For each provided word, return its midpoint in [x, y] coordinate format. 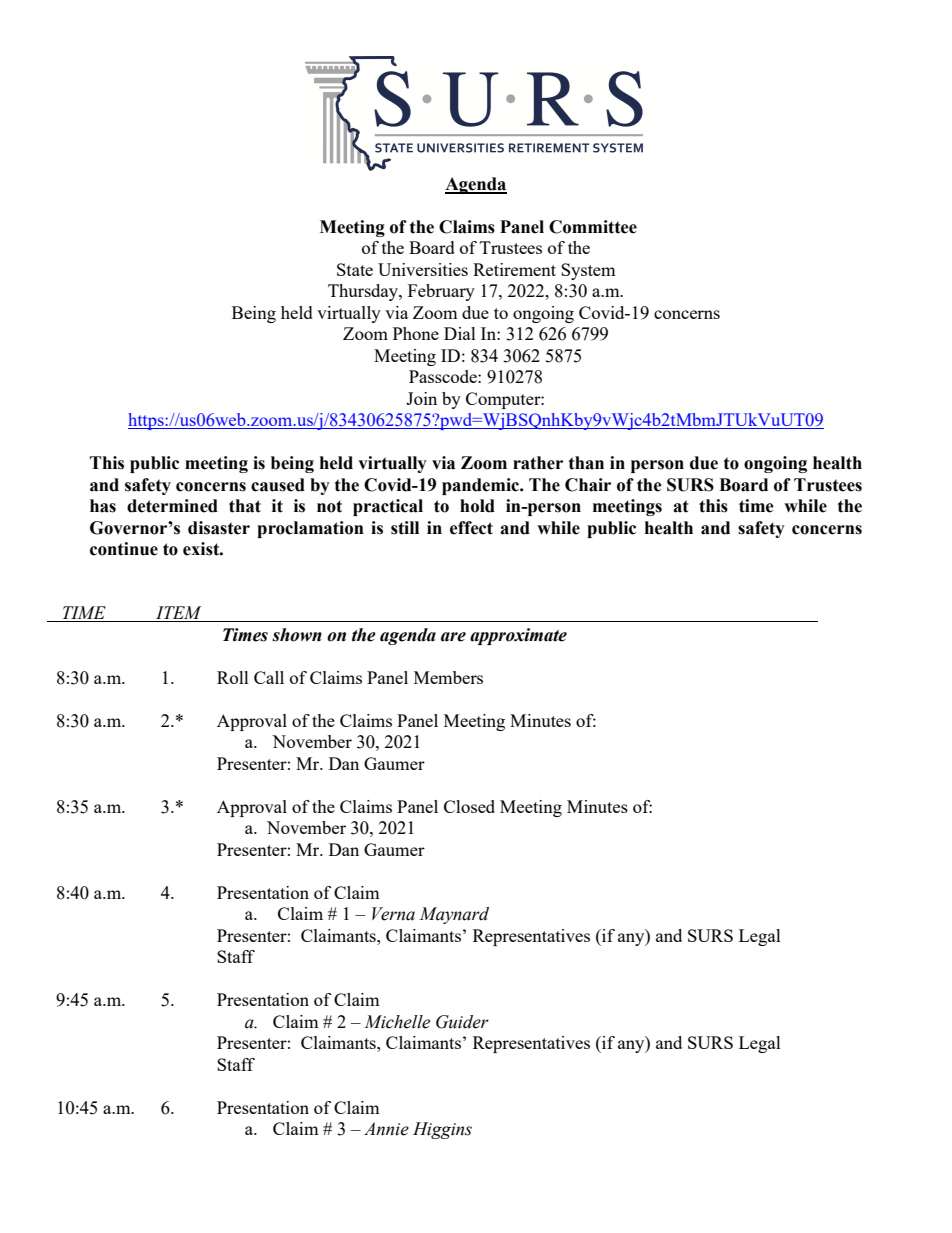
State [355, 269]
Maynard [454, 915]
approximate [518, 636]
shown [297, 635]
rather [538, 463]
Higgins [442, 1130]
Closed [469, 806]
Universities [423, 269]
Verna [393, 914]
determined [172, 506]
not [329, 506]
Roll [233, 677]
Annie [386, 1129]
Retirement [514, 269]
